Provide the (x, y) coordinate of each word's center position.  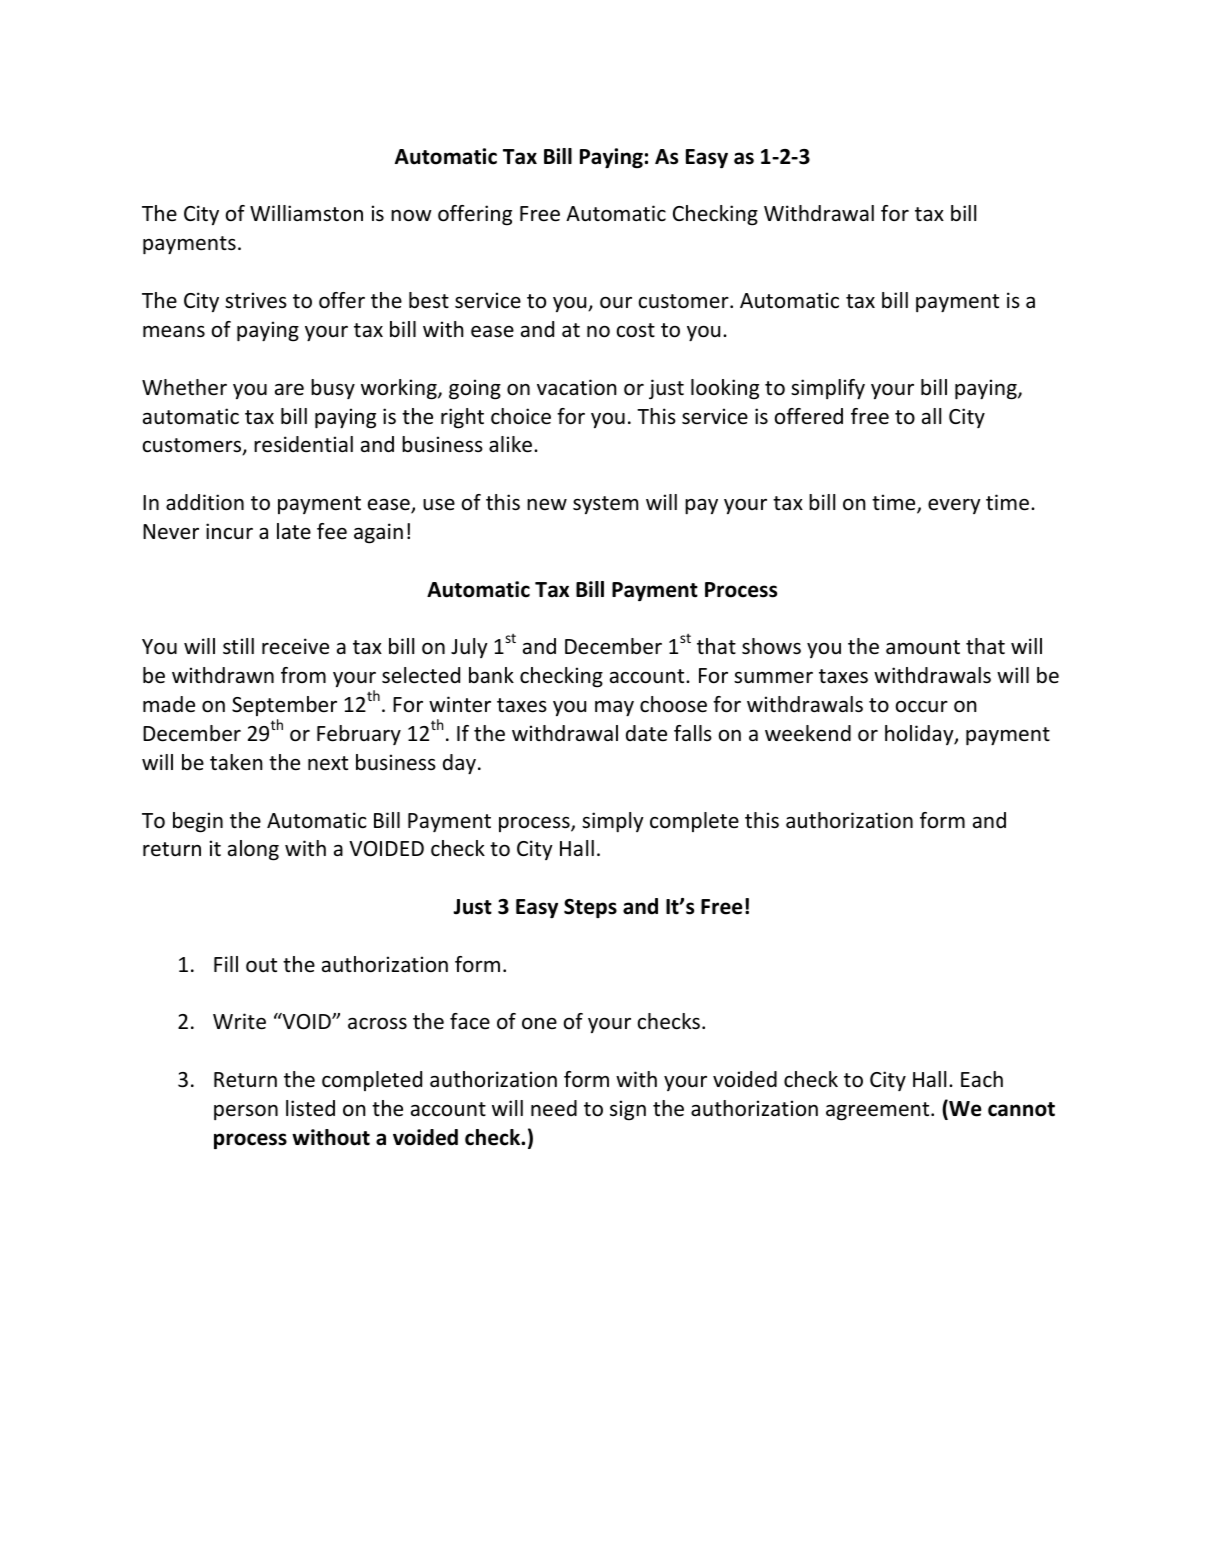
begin (198, 822)
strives (256, 300)
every (954, 506)
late (294, 531)
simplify (828, 389)
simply (613, 822)
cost (636, 330)
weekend (808, 733)
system (605, 505)
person (246, 1112)
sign (628, 1110)
